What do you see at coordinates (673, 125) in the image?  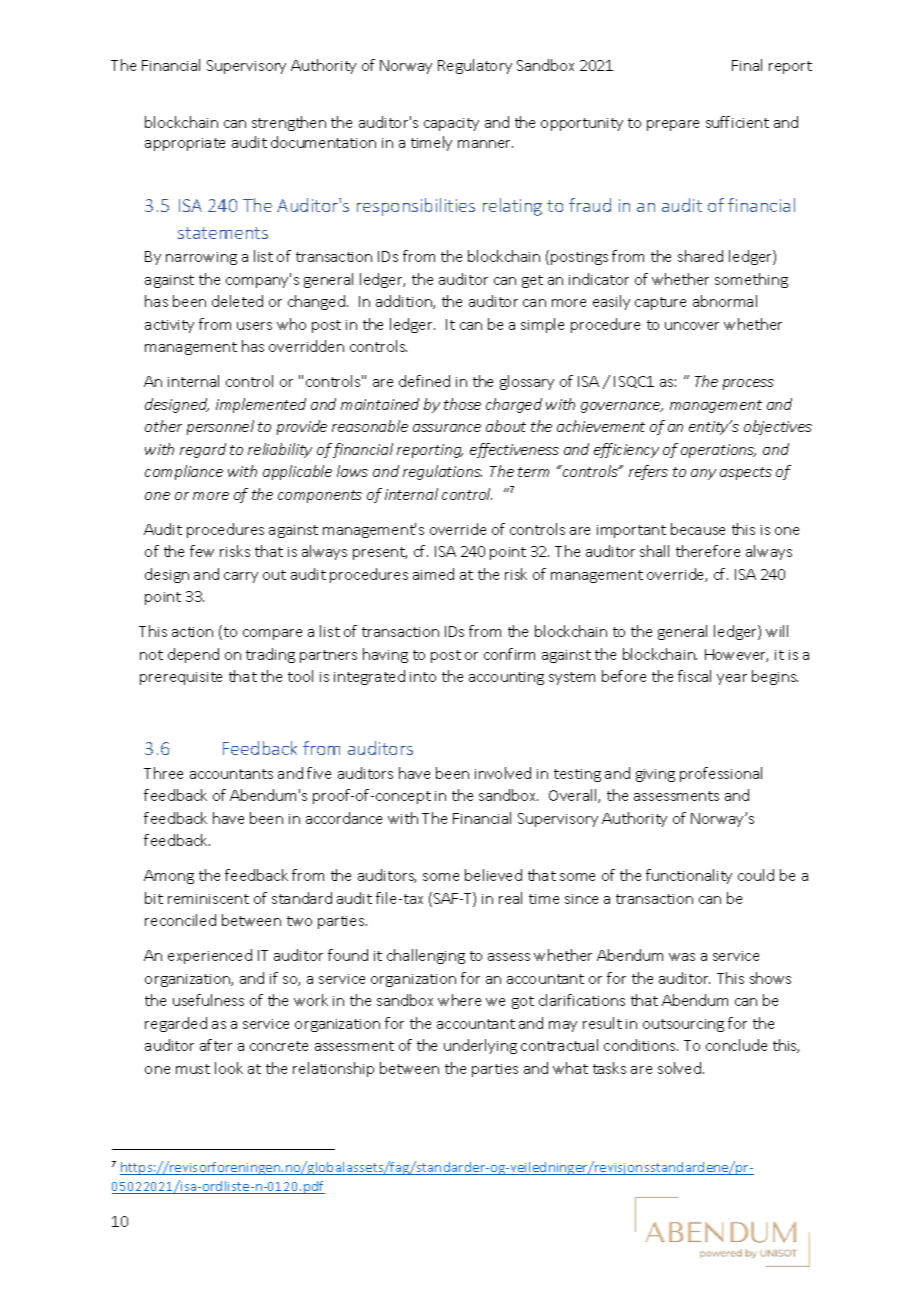 I see `prepare` at bounding box center [673, 125].
